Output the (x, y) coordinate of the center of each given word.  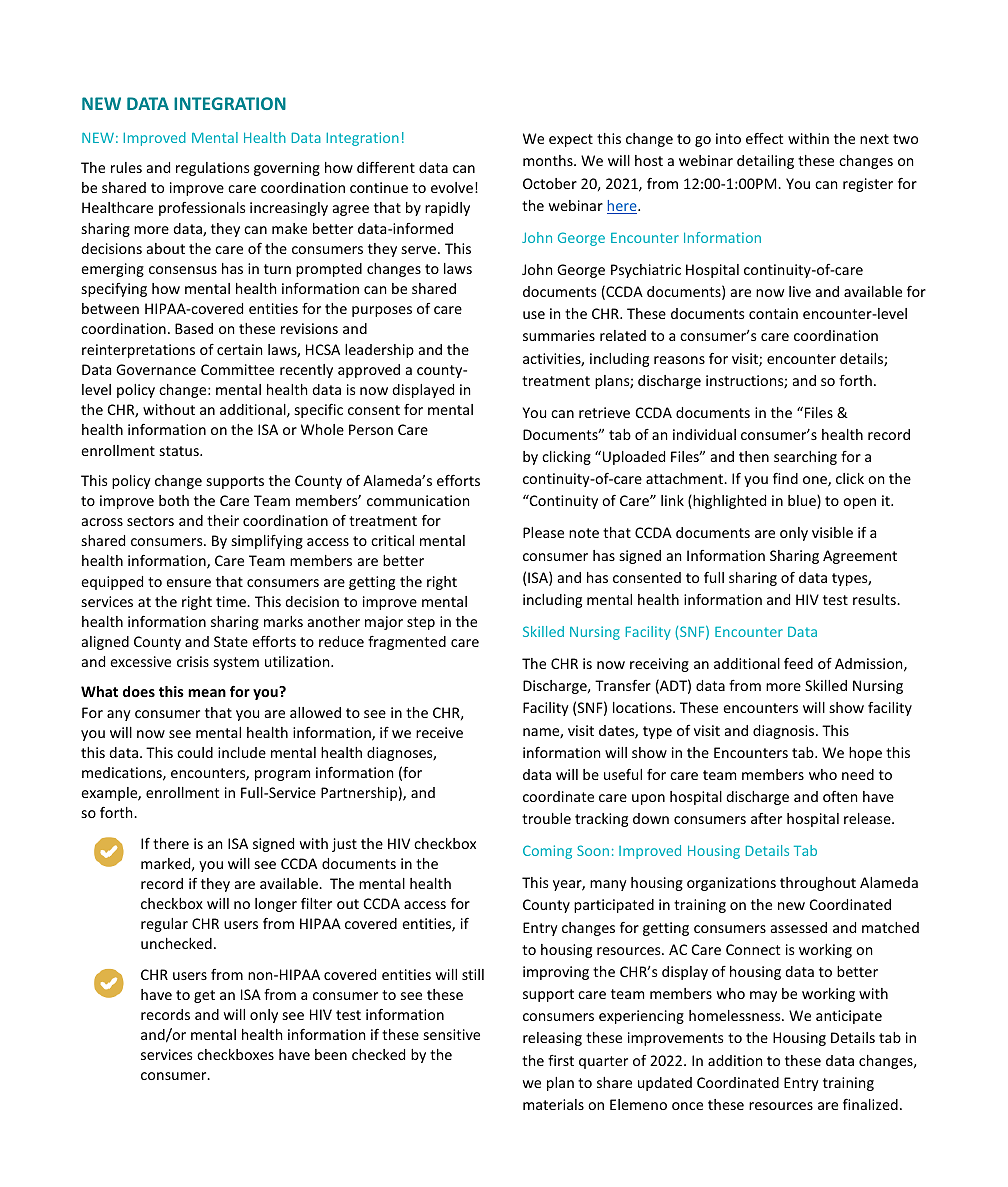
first (561, 1060)
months (549, 160)
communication (418, 500)
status (180, 451)
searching (805, 458)
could (195, 752)
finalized (870, 1104)
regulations (212, 169)
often (840, 796)
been (331, 1054)
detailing (765, 162)
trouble (546, 818)
